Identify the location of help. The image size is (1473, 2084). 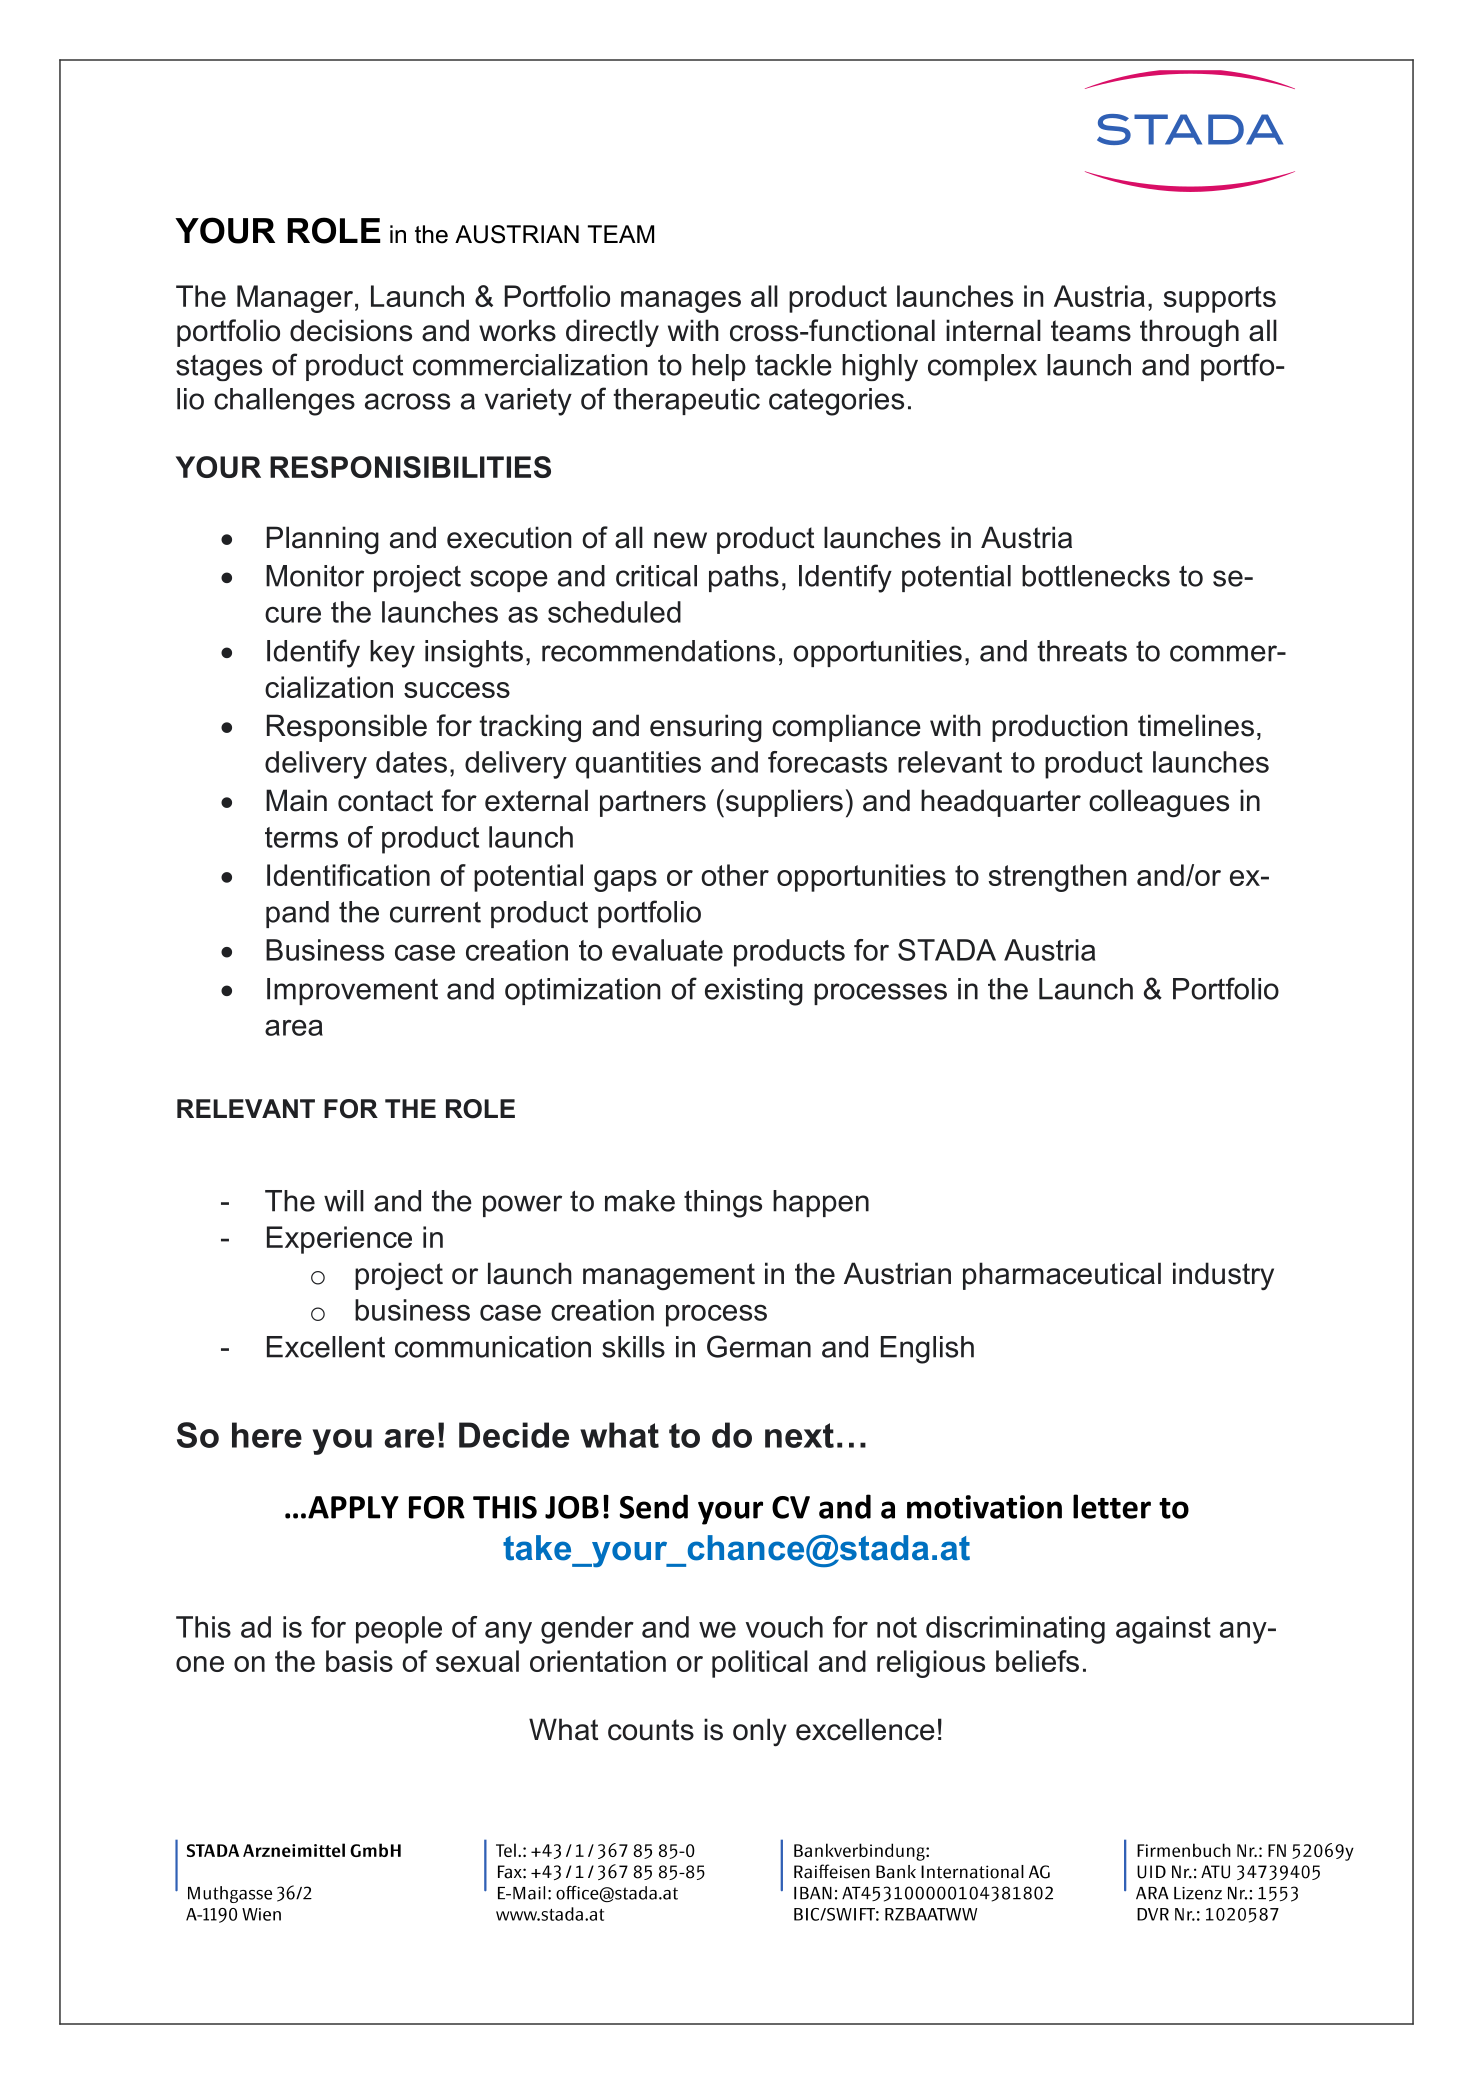
(719, 367).
